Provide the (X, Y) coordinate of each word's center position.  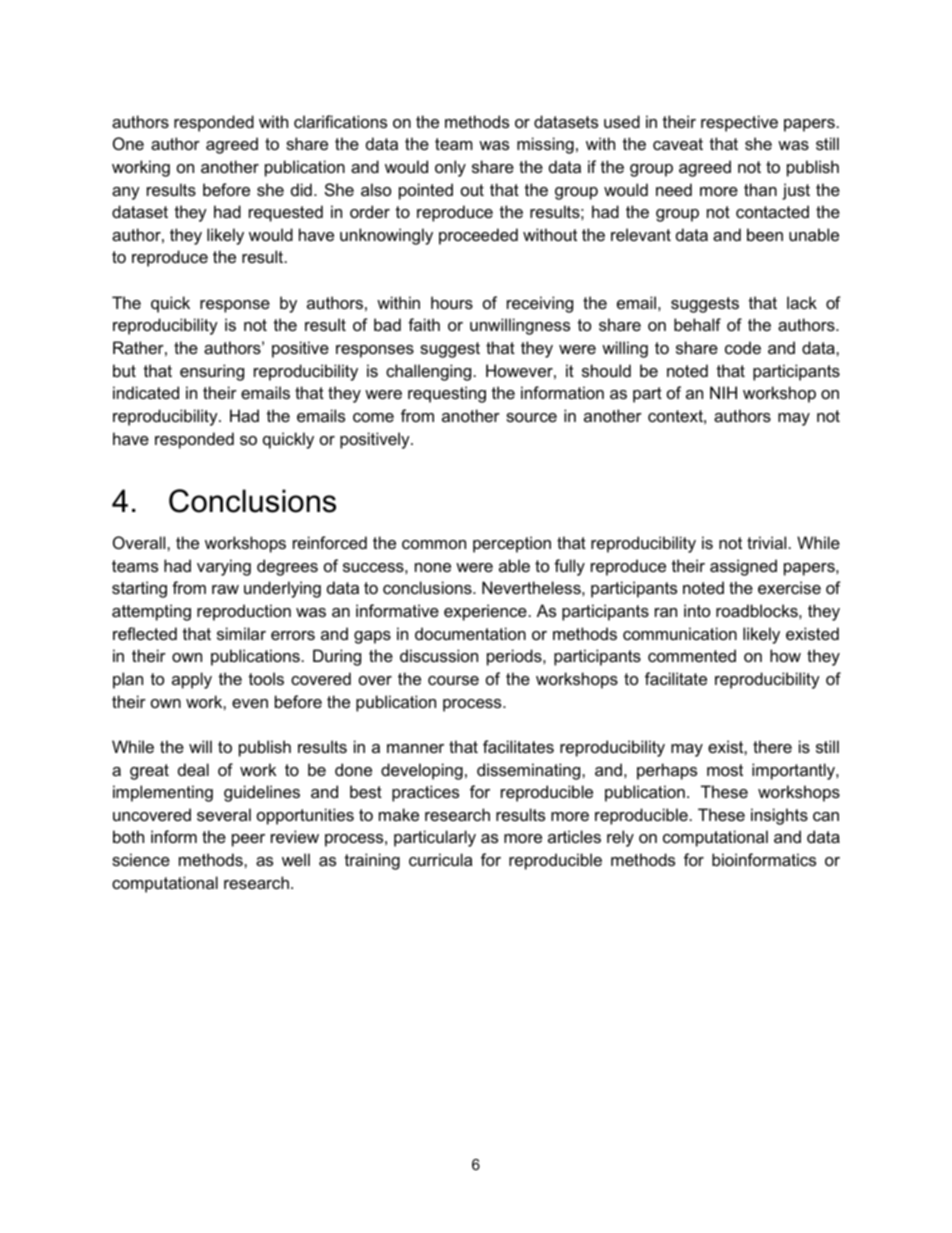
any (126, 193)
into (697, 610)
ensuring (212, 372)
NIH (723, 392)
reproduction (244, 612)
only (450, 168)
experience (485, 612)
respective (739, 123)
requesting (447, 394)
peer (248, 840)
